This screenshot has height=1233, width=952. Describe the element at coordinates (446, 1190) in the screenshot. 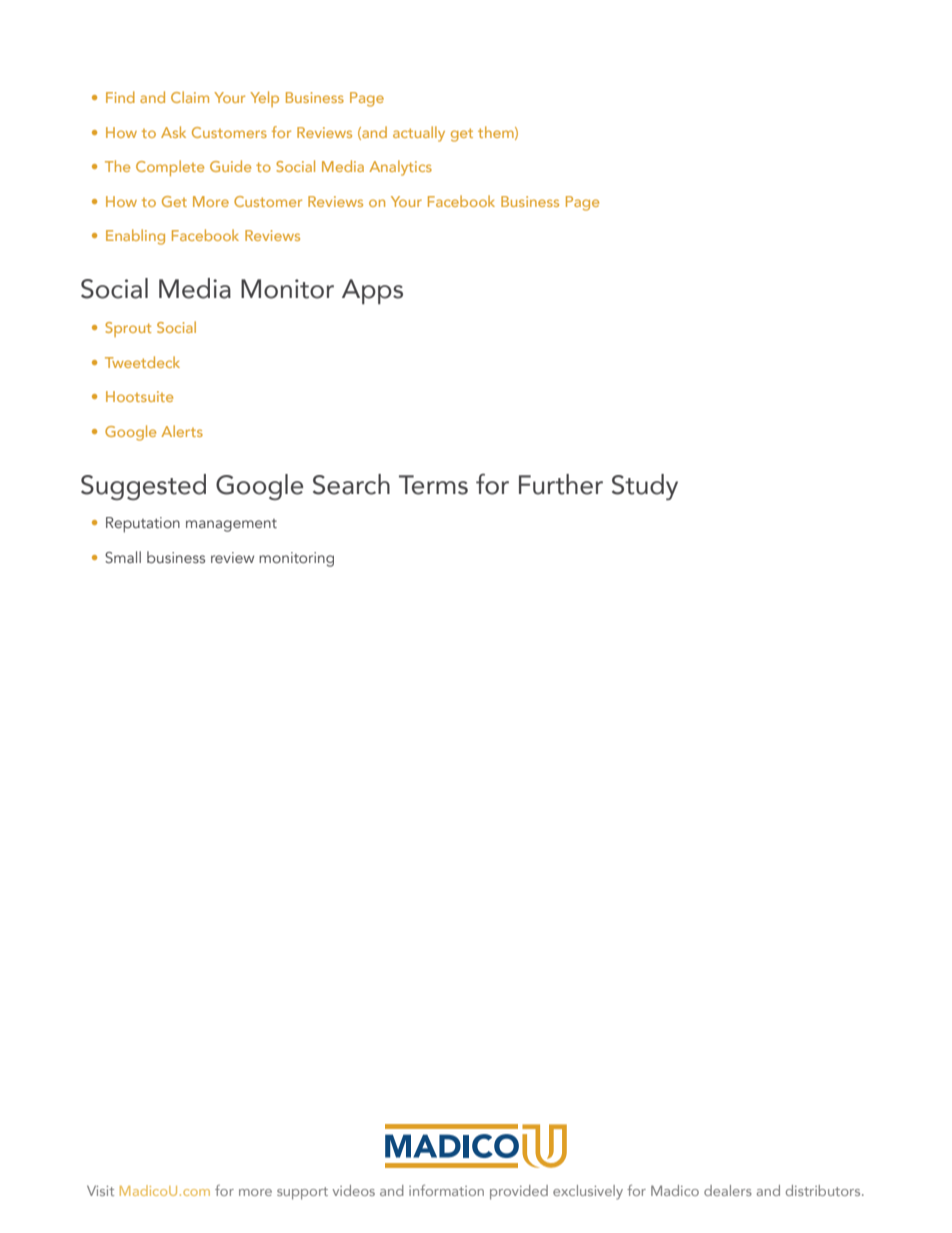

I see `information` at that location.
